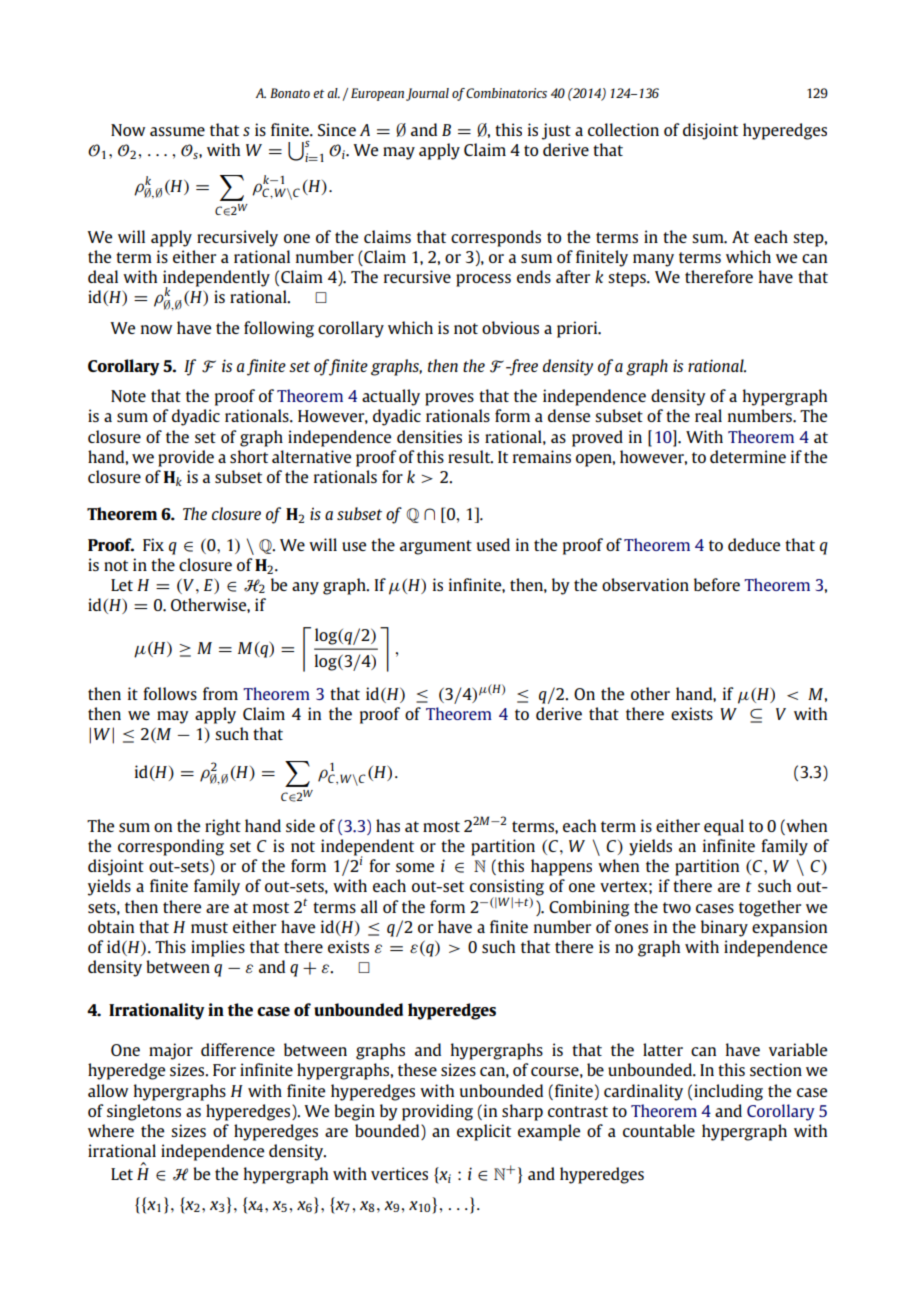 The width and height of the screenshot is (905, 1316). Describe the element at coordinates (623, 129) in the screenshot. I see `collection` at that location.
